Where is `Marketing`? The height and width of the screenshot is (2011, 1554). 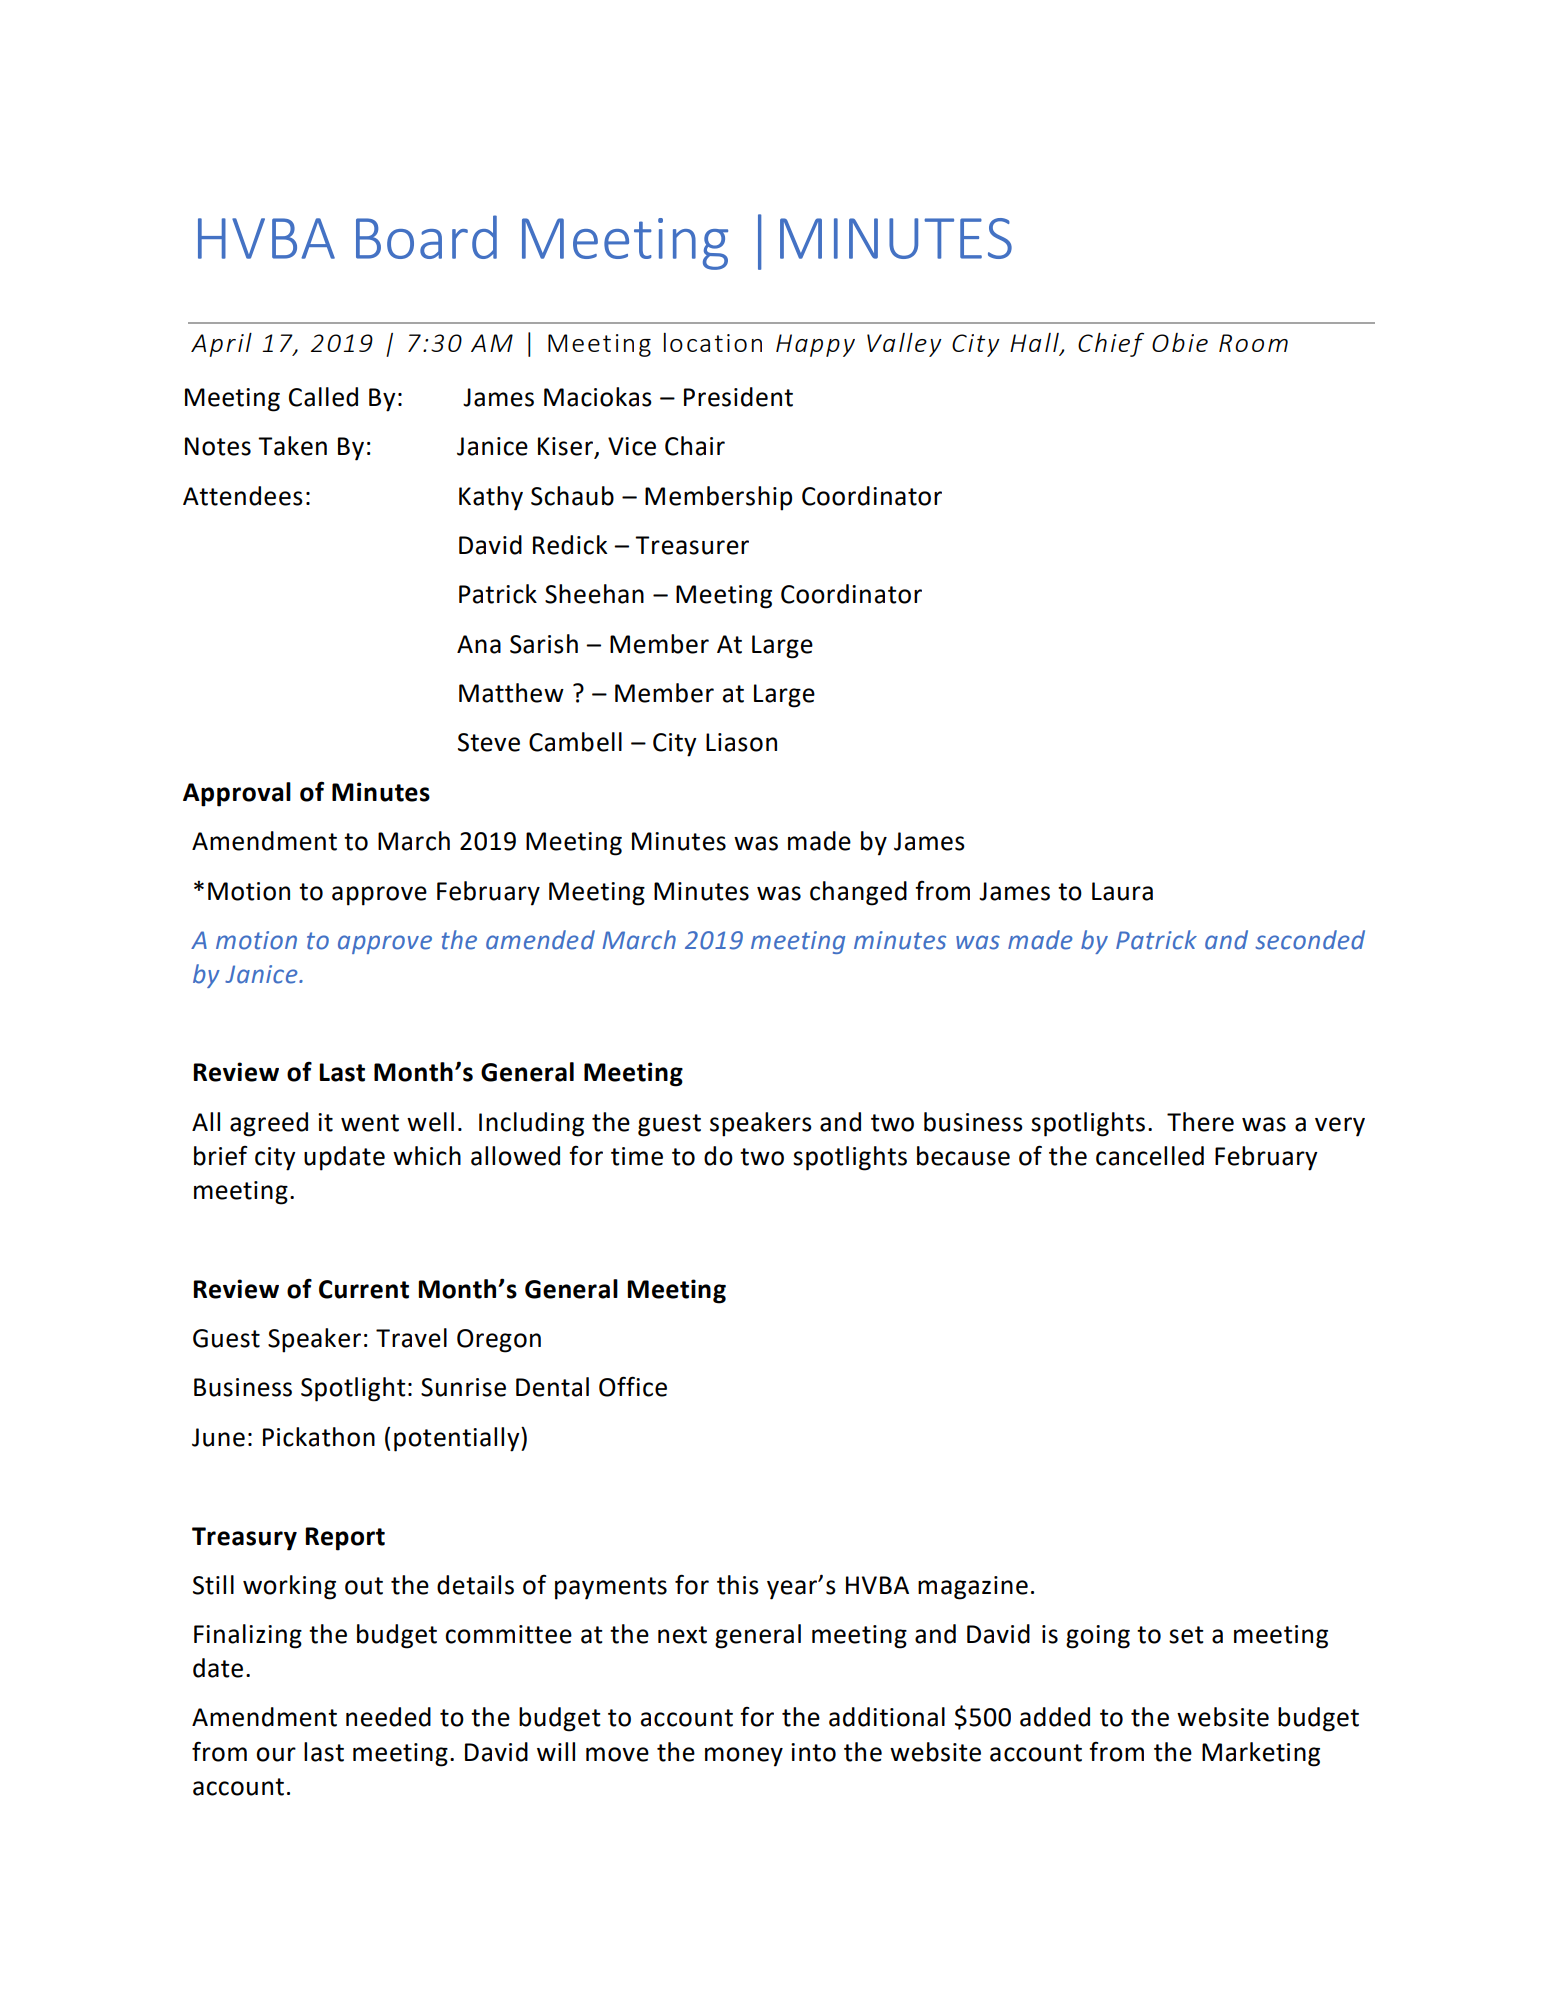
Marketing is located at coordinates (1261, 1754).
